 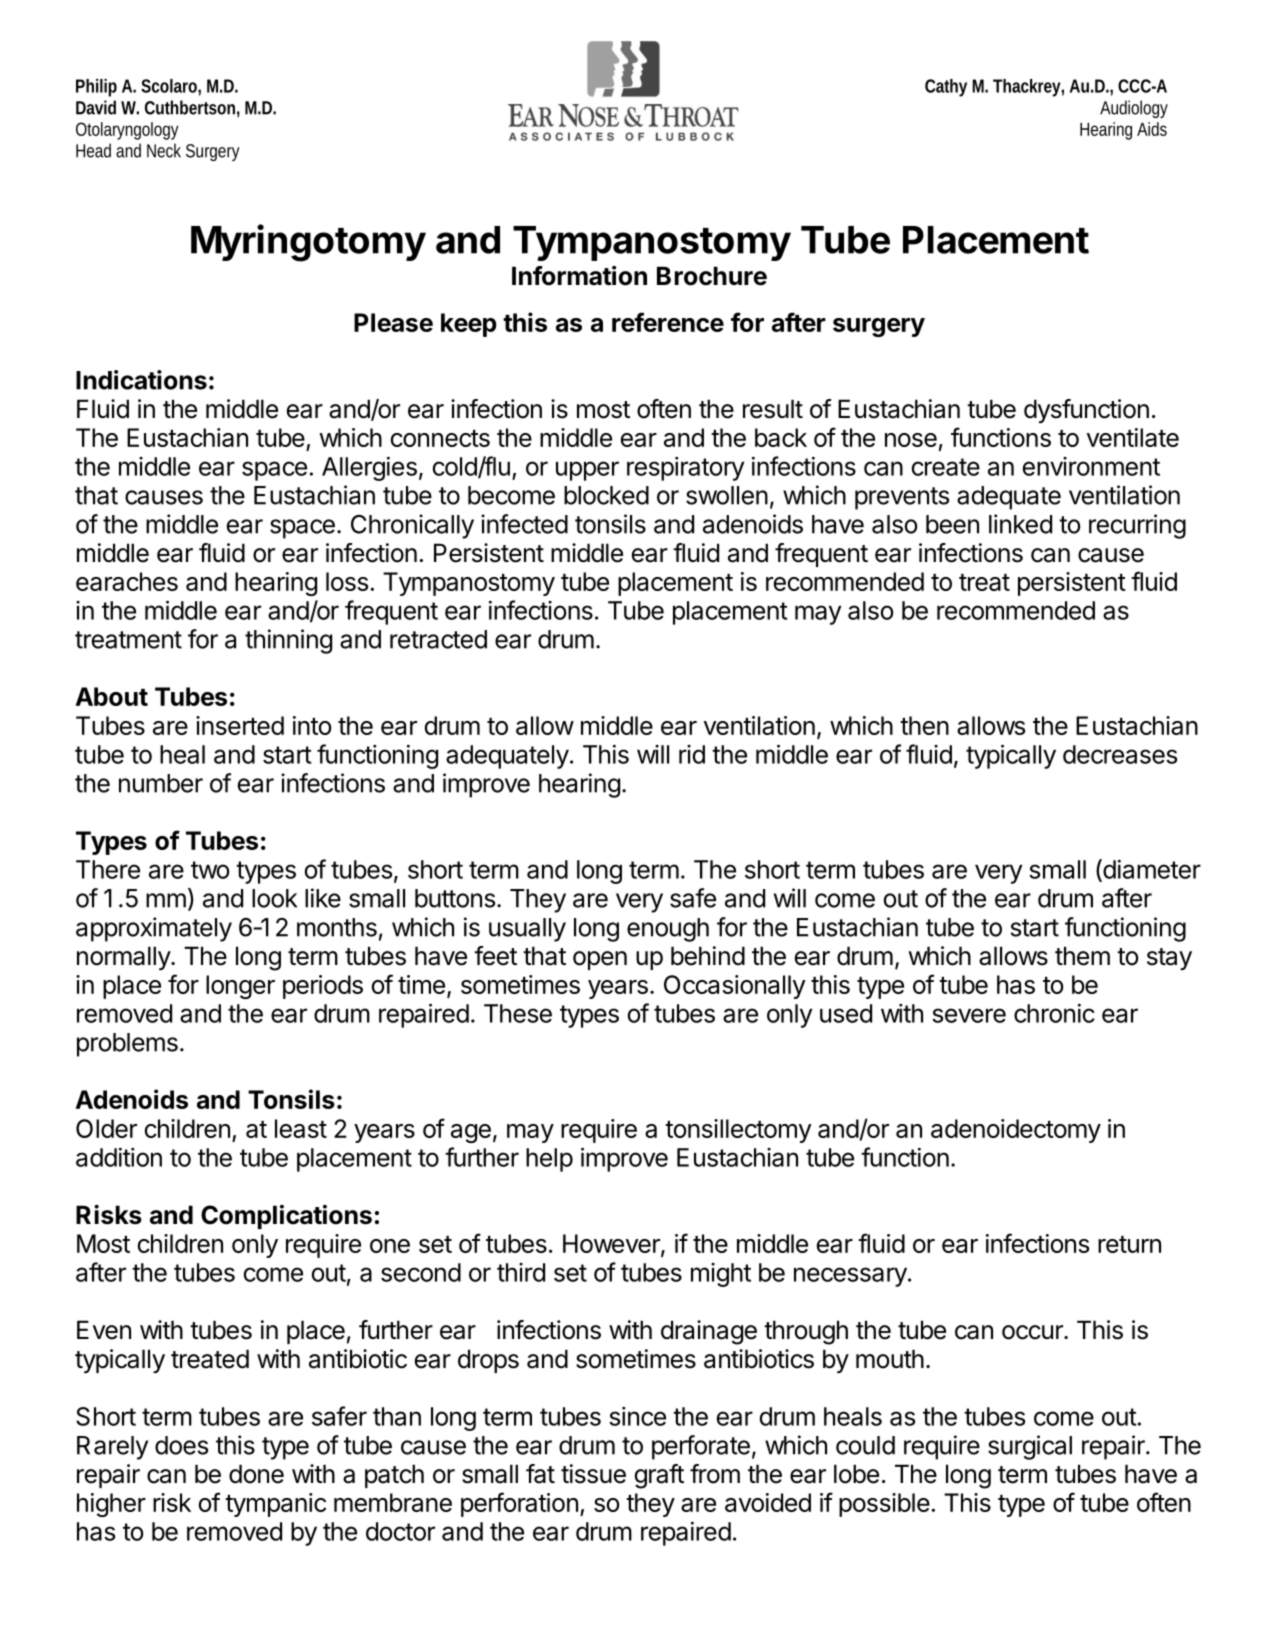 What do you see at coordinates (1134, 109) in the image?
I see `Audiology` at bounding box center [1134, 109].
